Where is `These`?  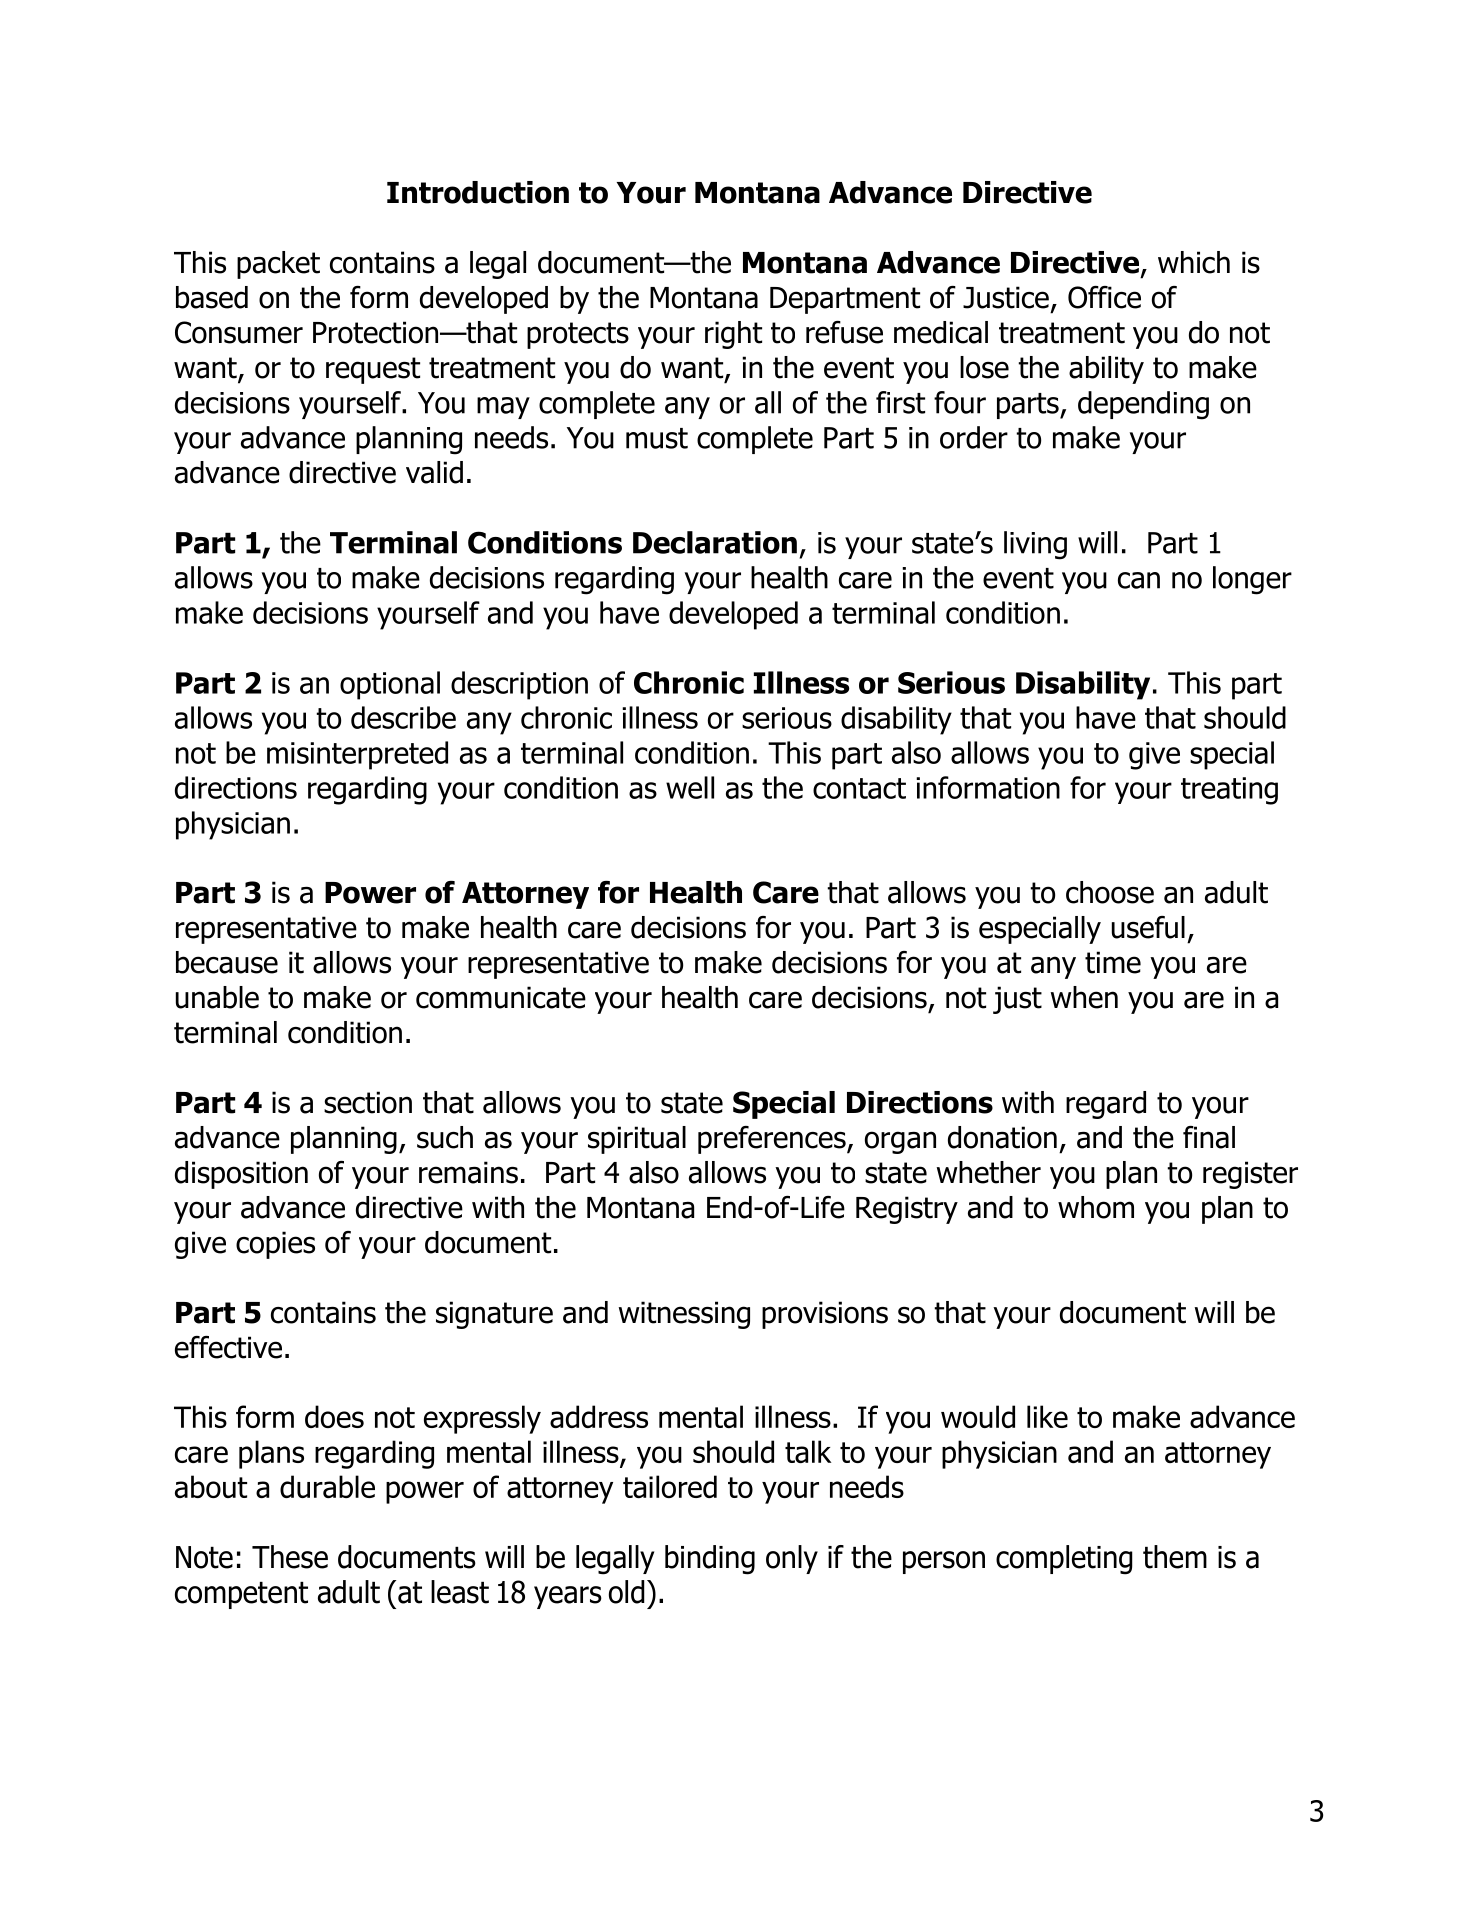 These is located at coordinates (290, 1557).
